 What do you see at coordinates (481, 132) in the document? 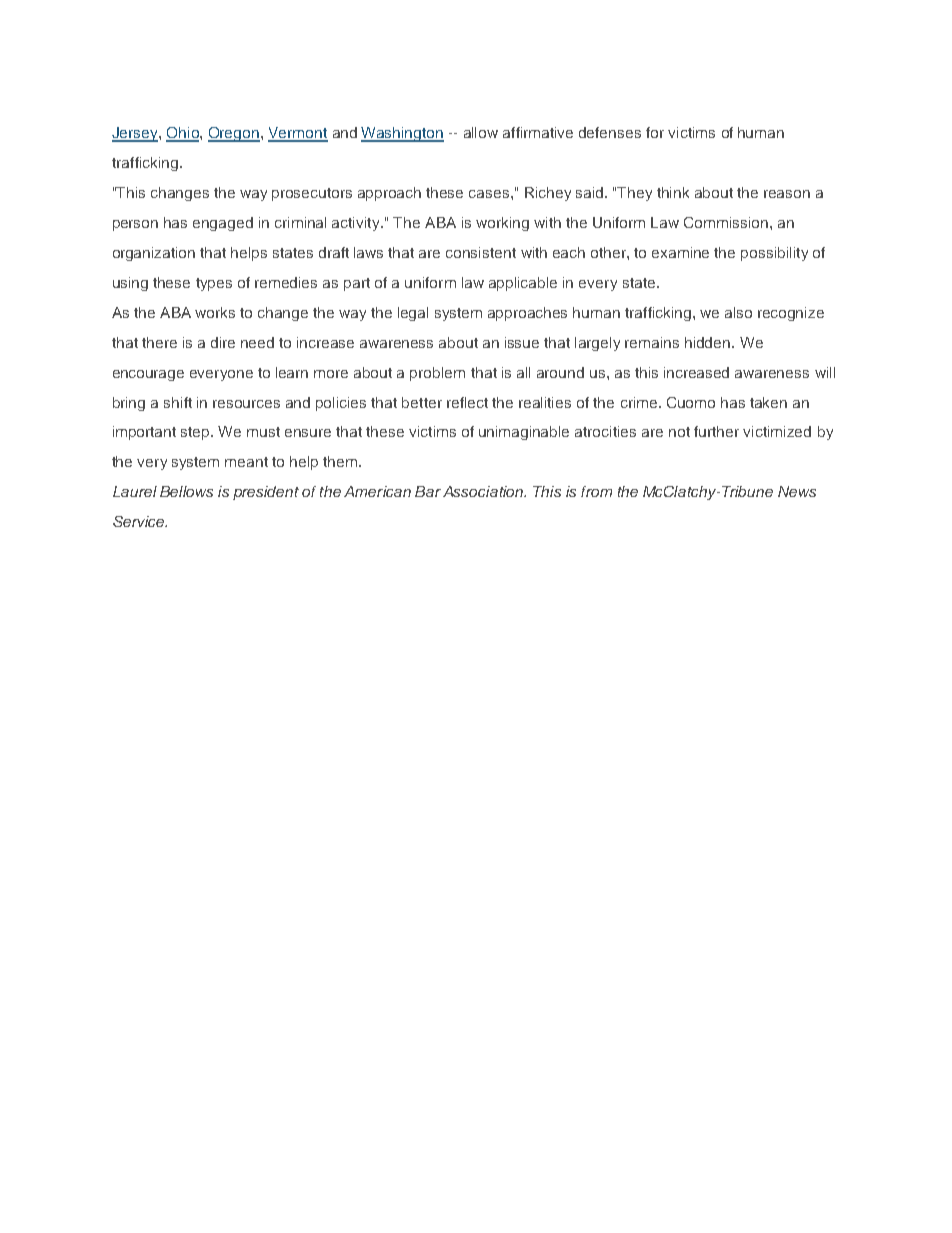
I see `allow` at bounding box center [481, 132].
